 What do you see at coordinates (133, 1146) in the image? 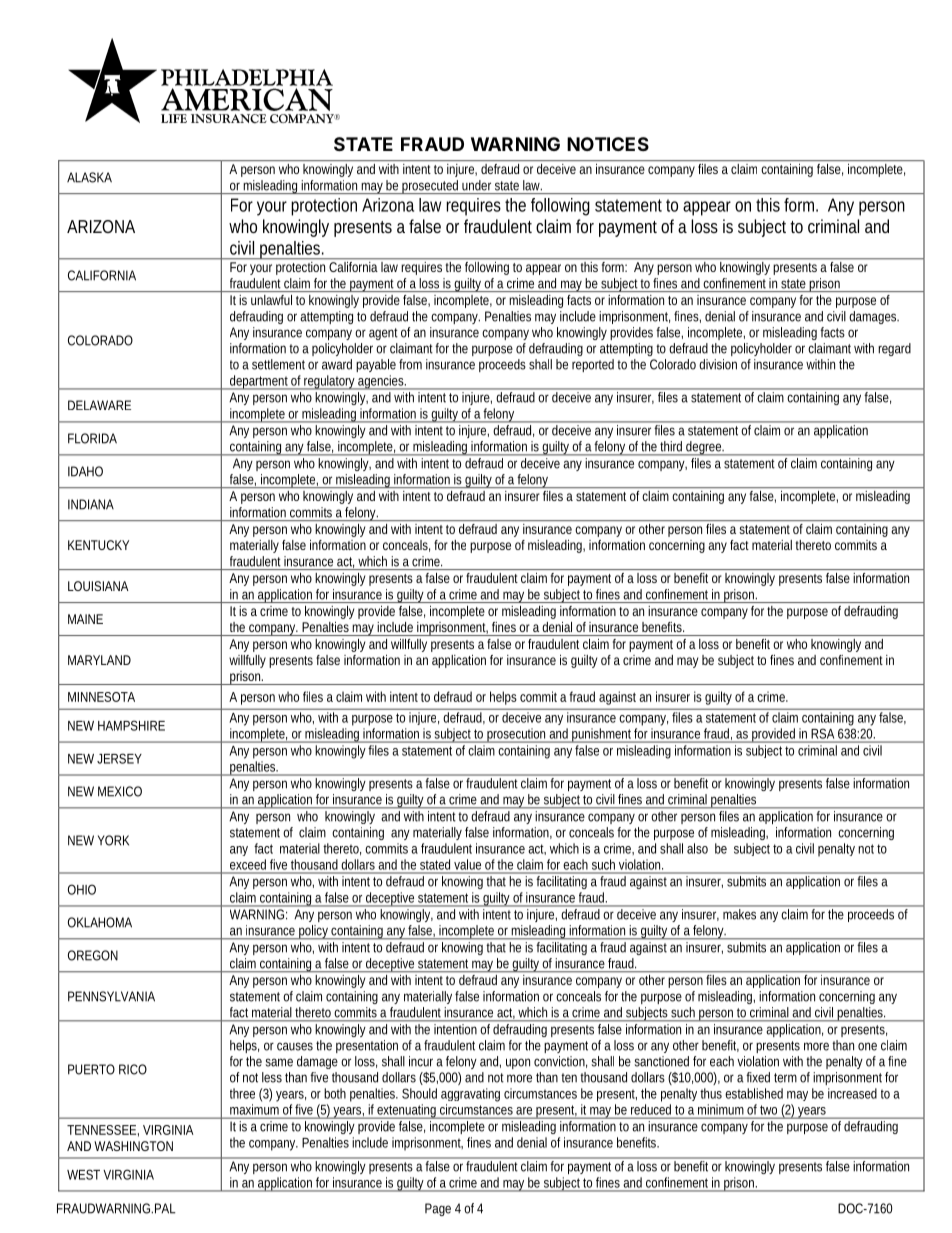
I see `WASHINGTON` at bounding box center [133, 1146].
